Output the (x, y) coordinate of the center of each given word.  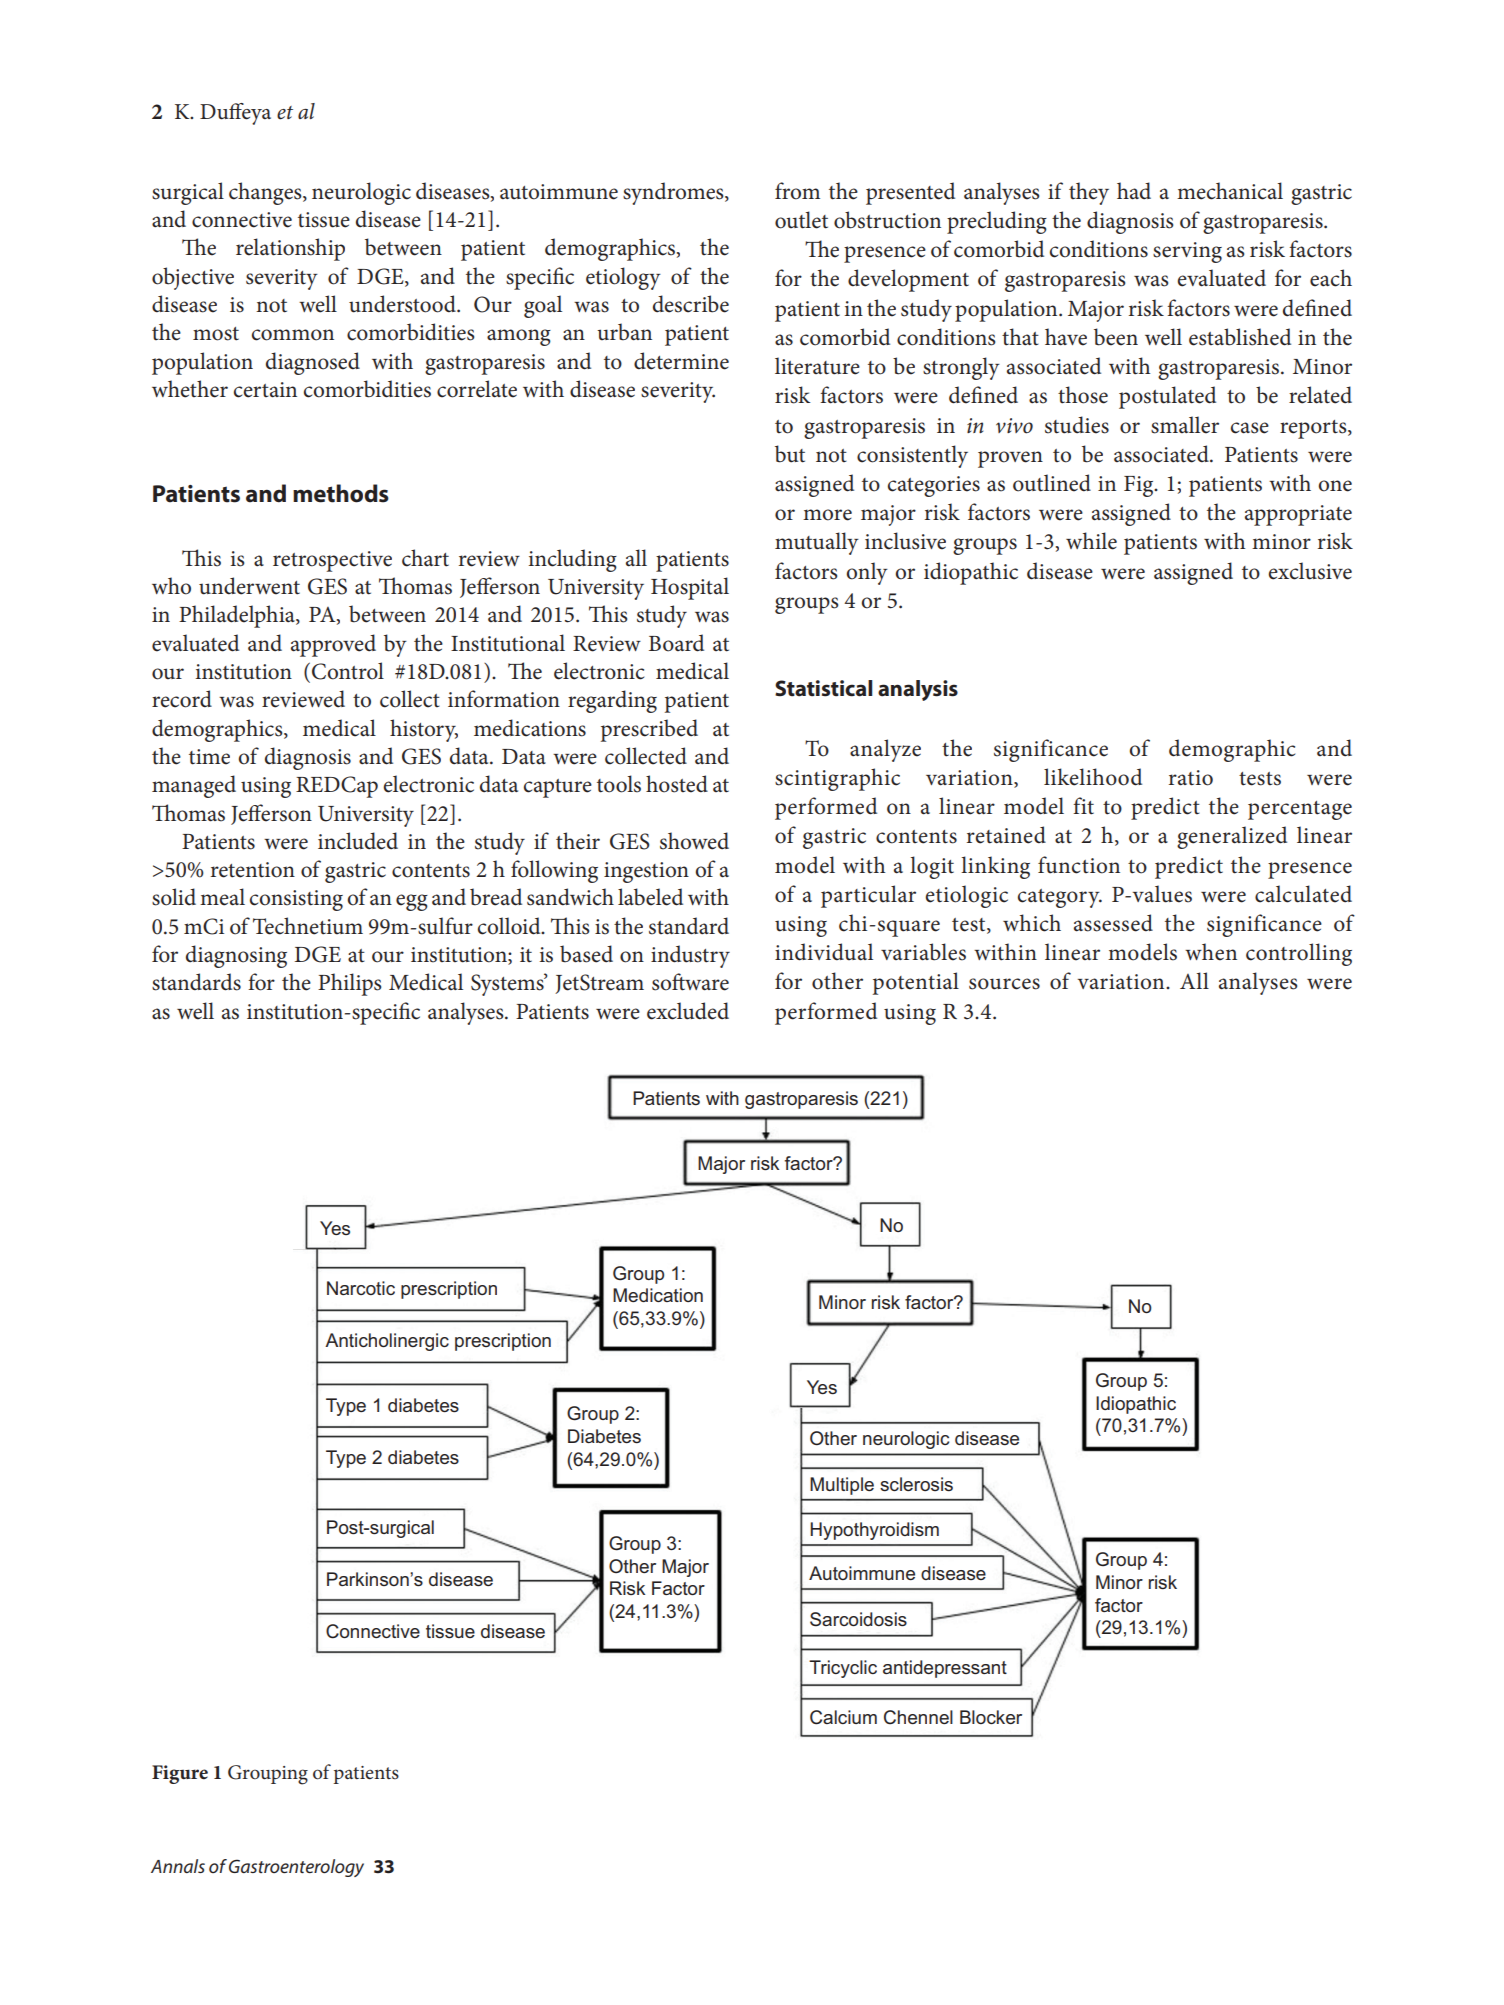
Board (676, 643)
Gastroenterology (296, 1868)
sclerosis (916, 1484)
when (1211, 952)
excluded (688, 1011)
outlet (801, 220)
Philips (349, 984)
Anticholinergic (387, 1342)
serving (1187, 252)
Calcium (843, 1717)
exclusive (1310, 571)
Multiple (842, 1486)
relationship (290, 249)
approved (333, 645)
